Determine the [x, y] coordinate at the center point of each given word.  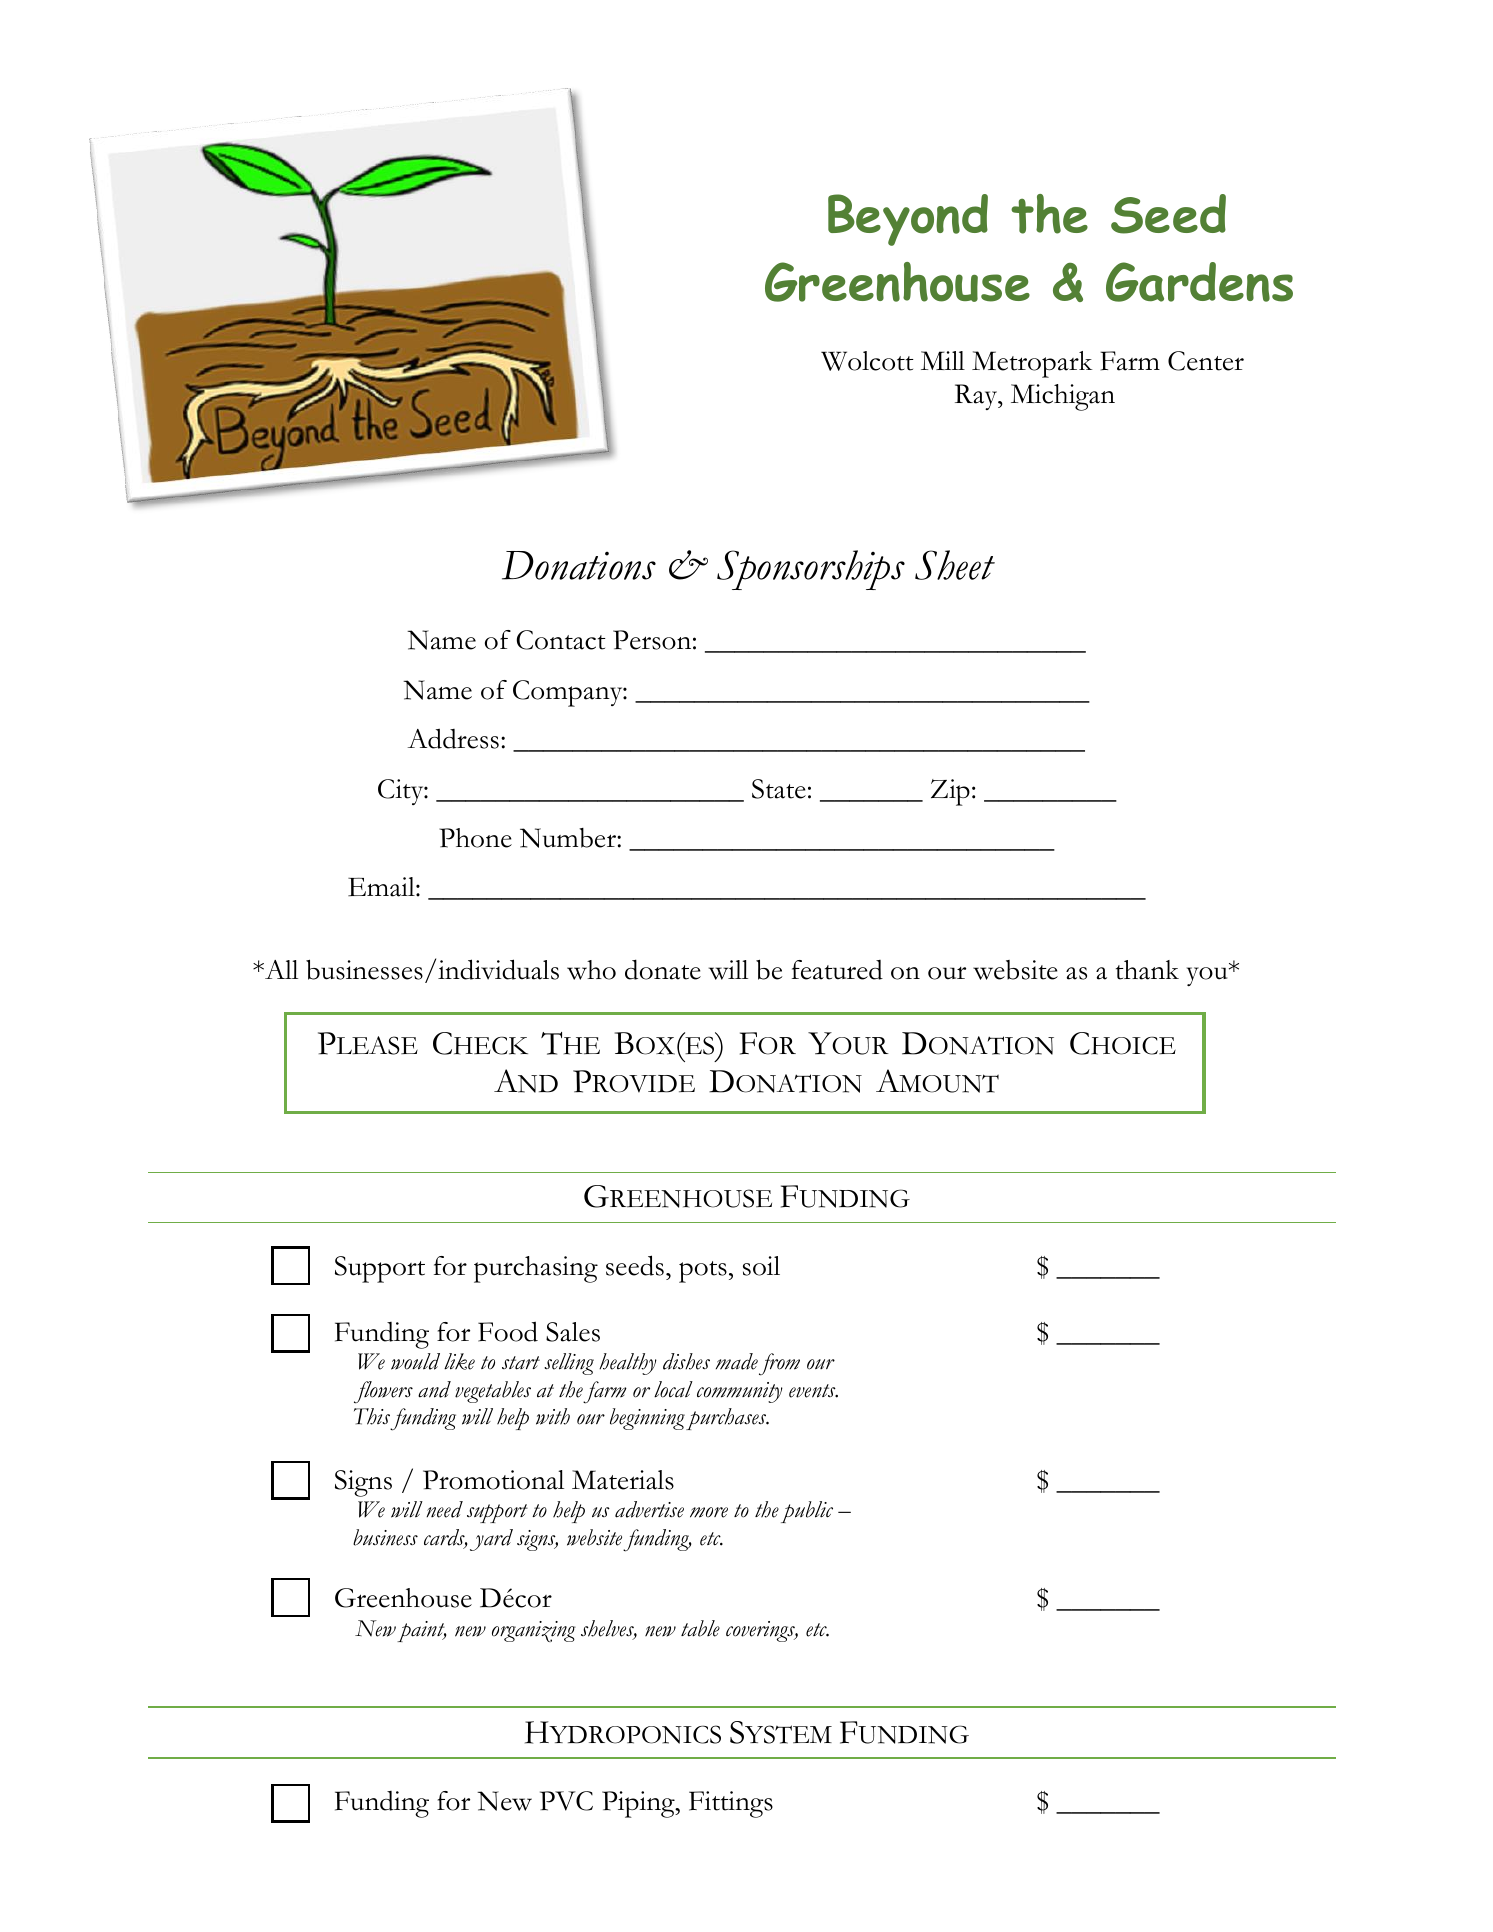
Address [453, 738]
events [813, 1391]
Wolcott [867, 361]
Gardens [1199, 282]
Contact [561, 640]
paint [421, 1631]
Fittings [731, 1804]
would [415, 1361]
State [779, 789]
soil [761, 1266]
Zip [950, 792]
